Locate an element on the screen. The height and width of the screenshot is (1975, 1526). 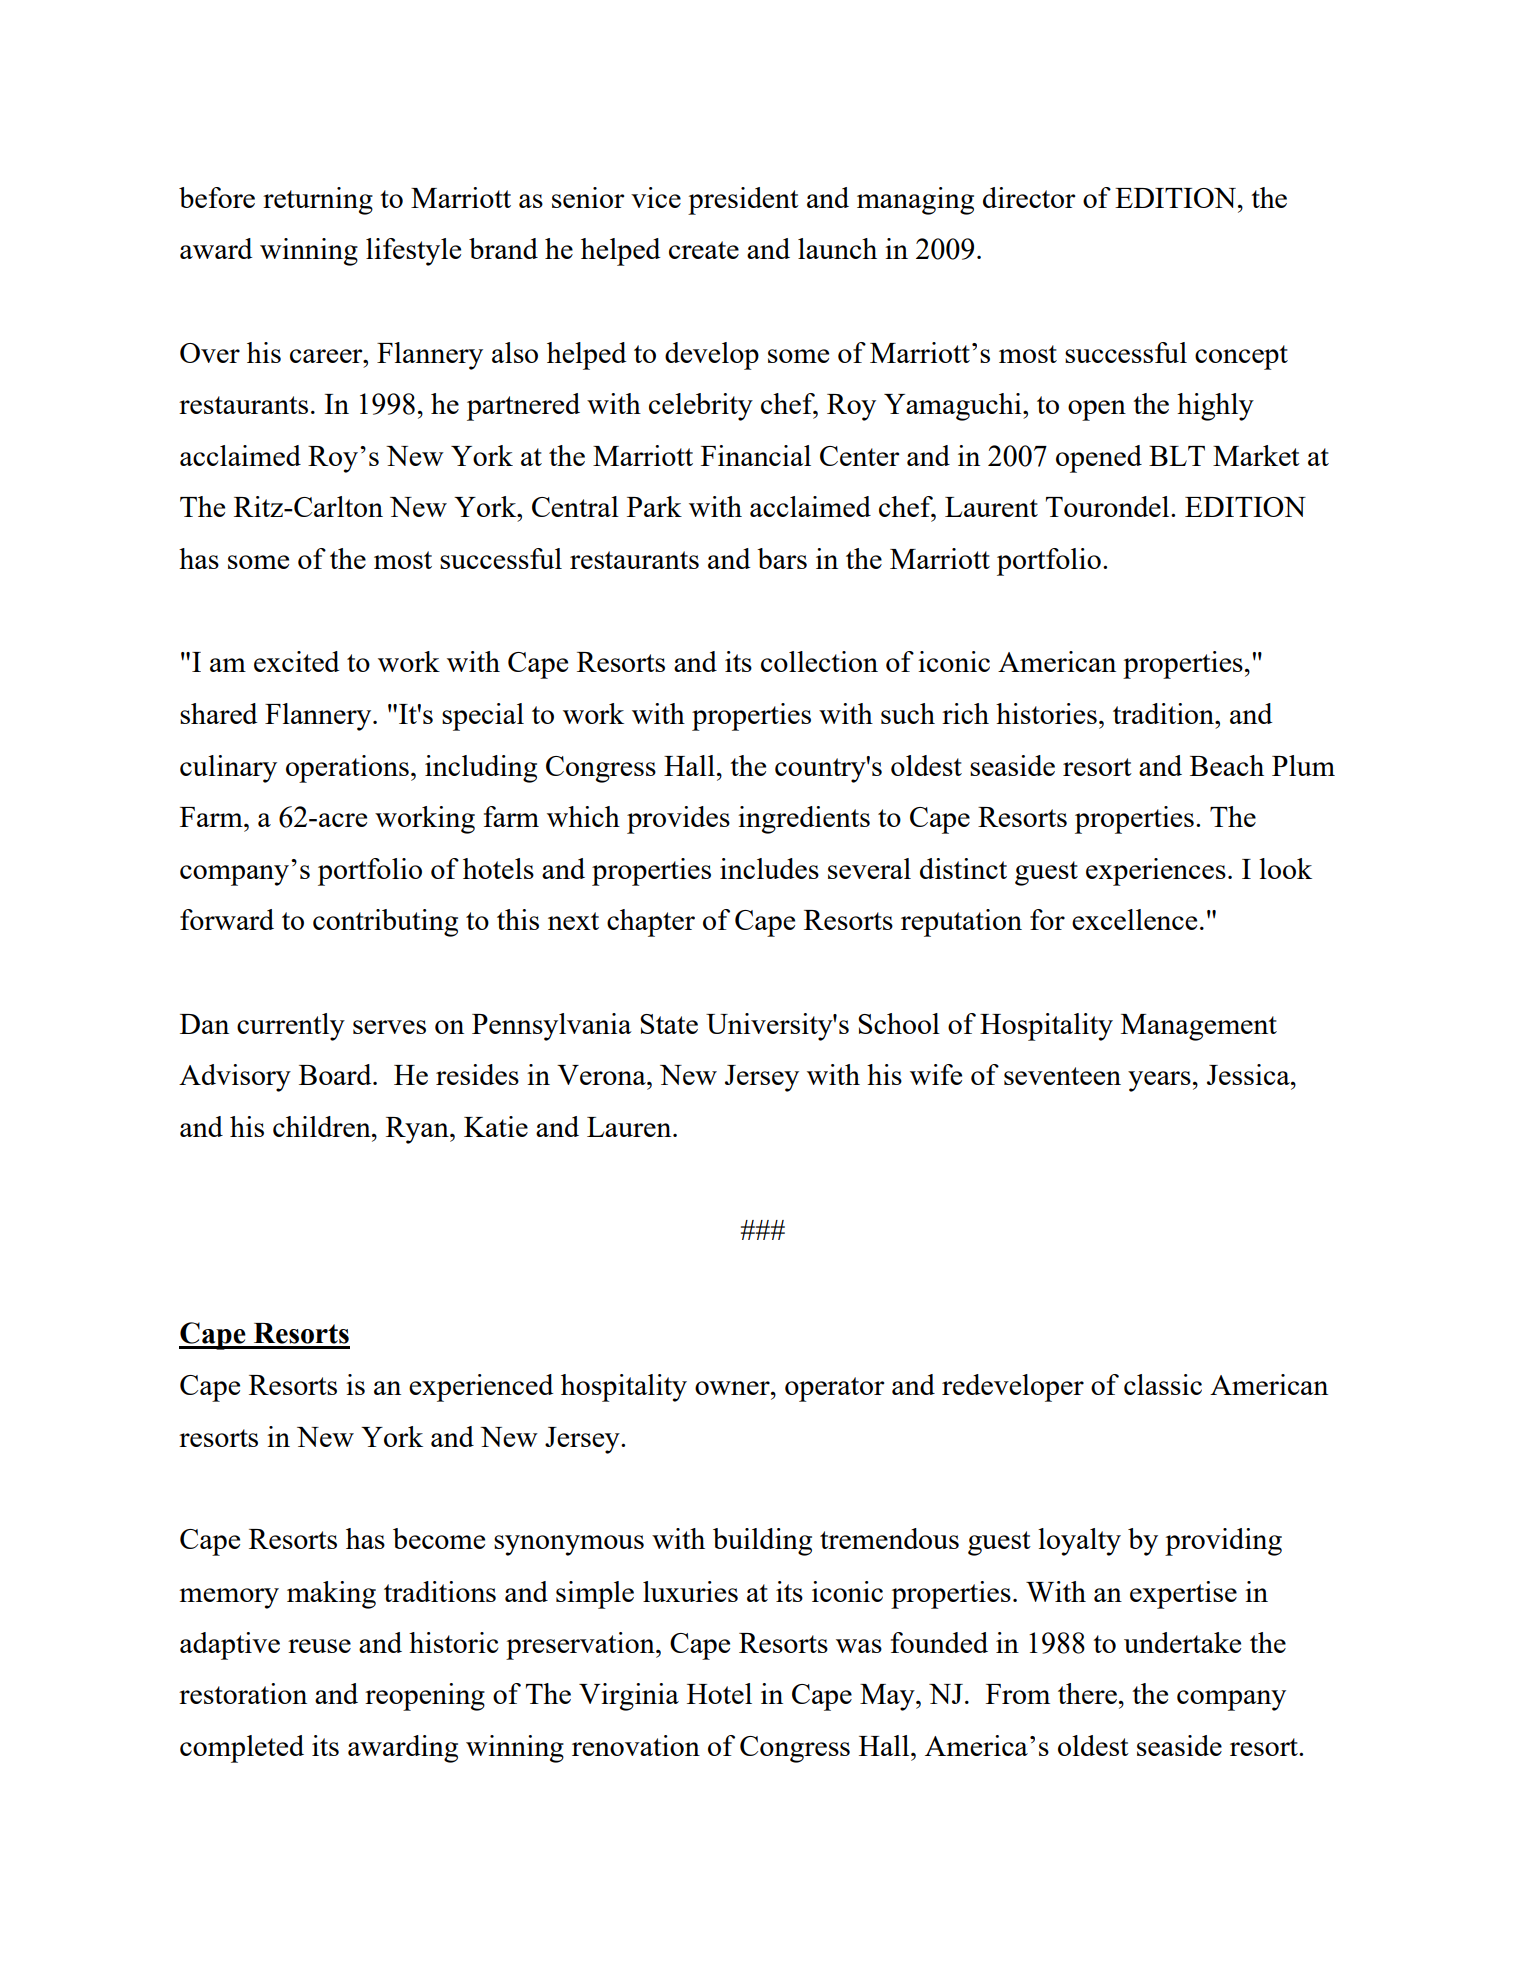
Management is located at coordinates (1199, 1027).
